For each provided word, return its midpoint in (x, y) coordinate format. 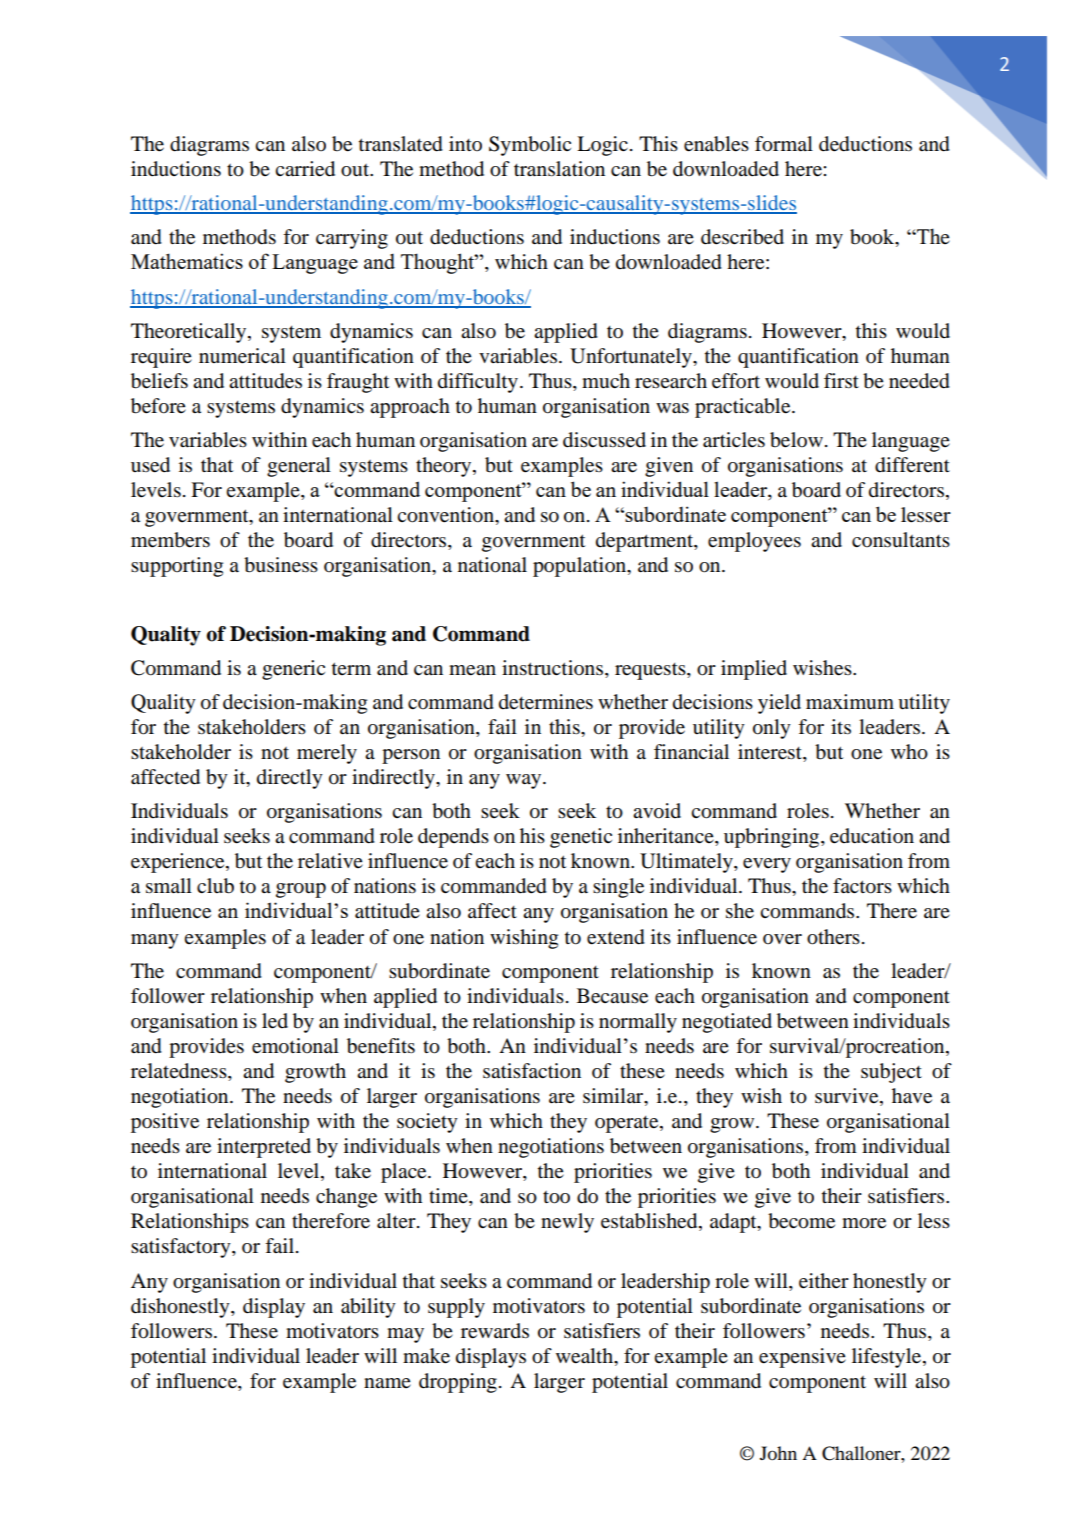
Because (612, 996)
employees (754, 542)
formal (784, 144)
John (778, 1453)
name (387, 1383)
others (833, 937)
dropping (458, 1383)
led (275, 1021)
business (281, 565)
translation (559, 169)
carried (305, 169)
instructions (554, 668)
